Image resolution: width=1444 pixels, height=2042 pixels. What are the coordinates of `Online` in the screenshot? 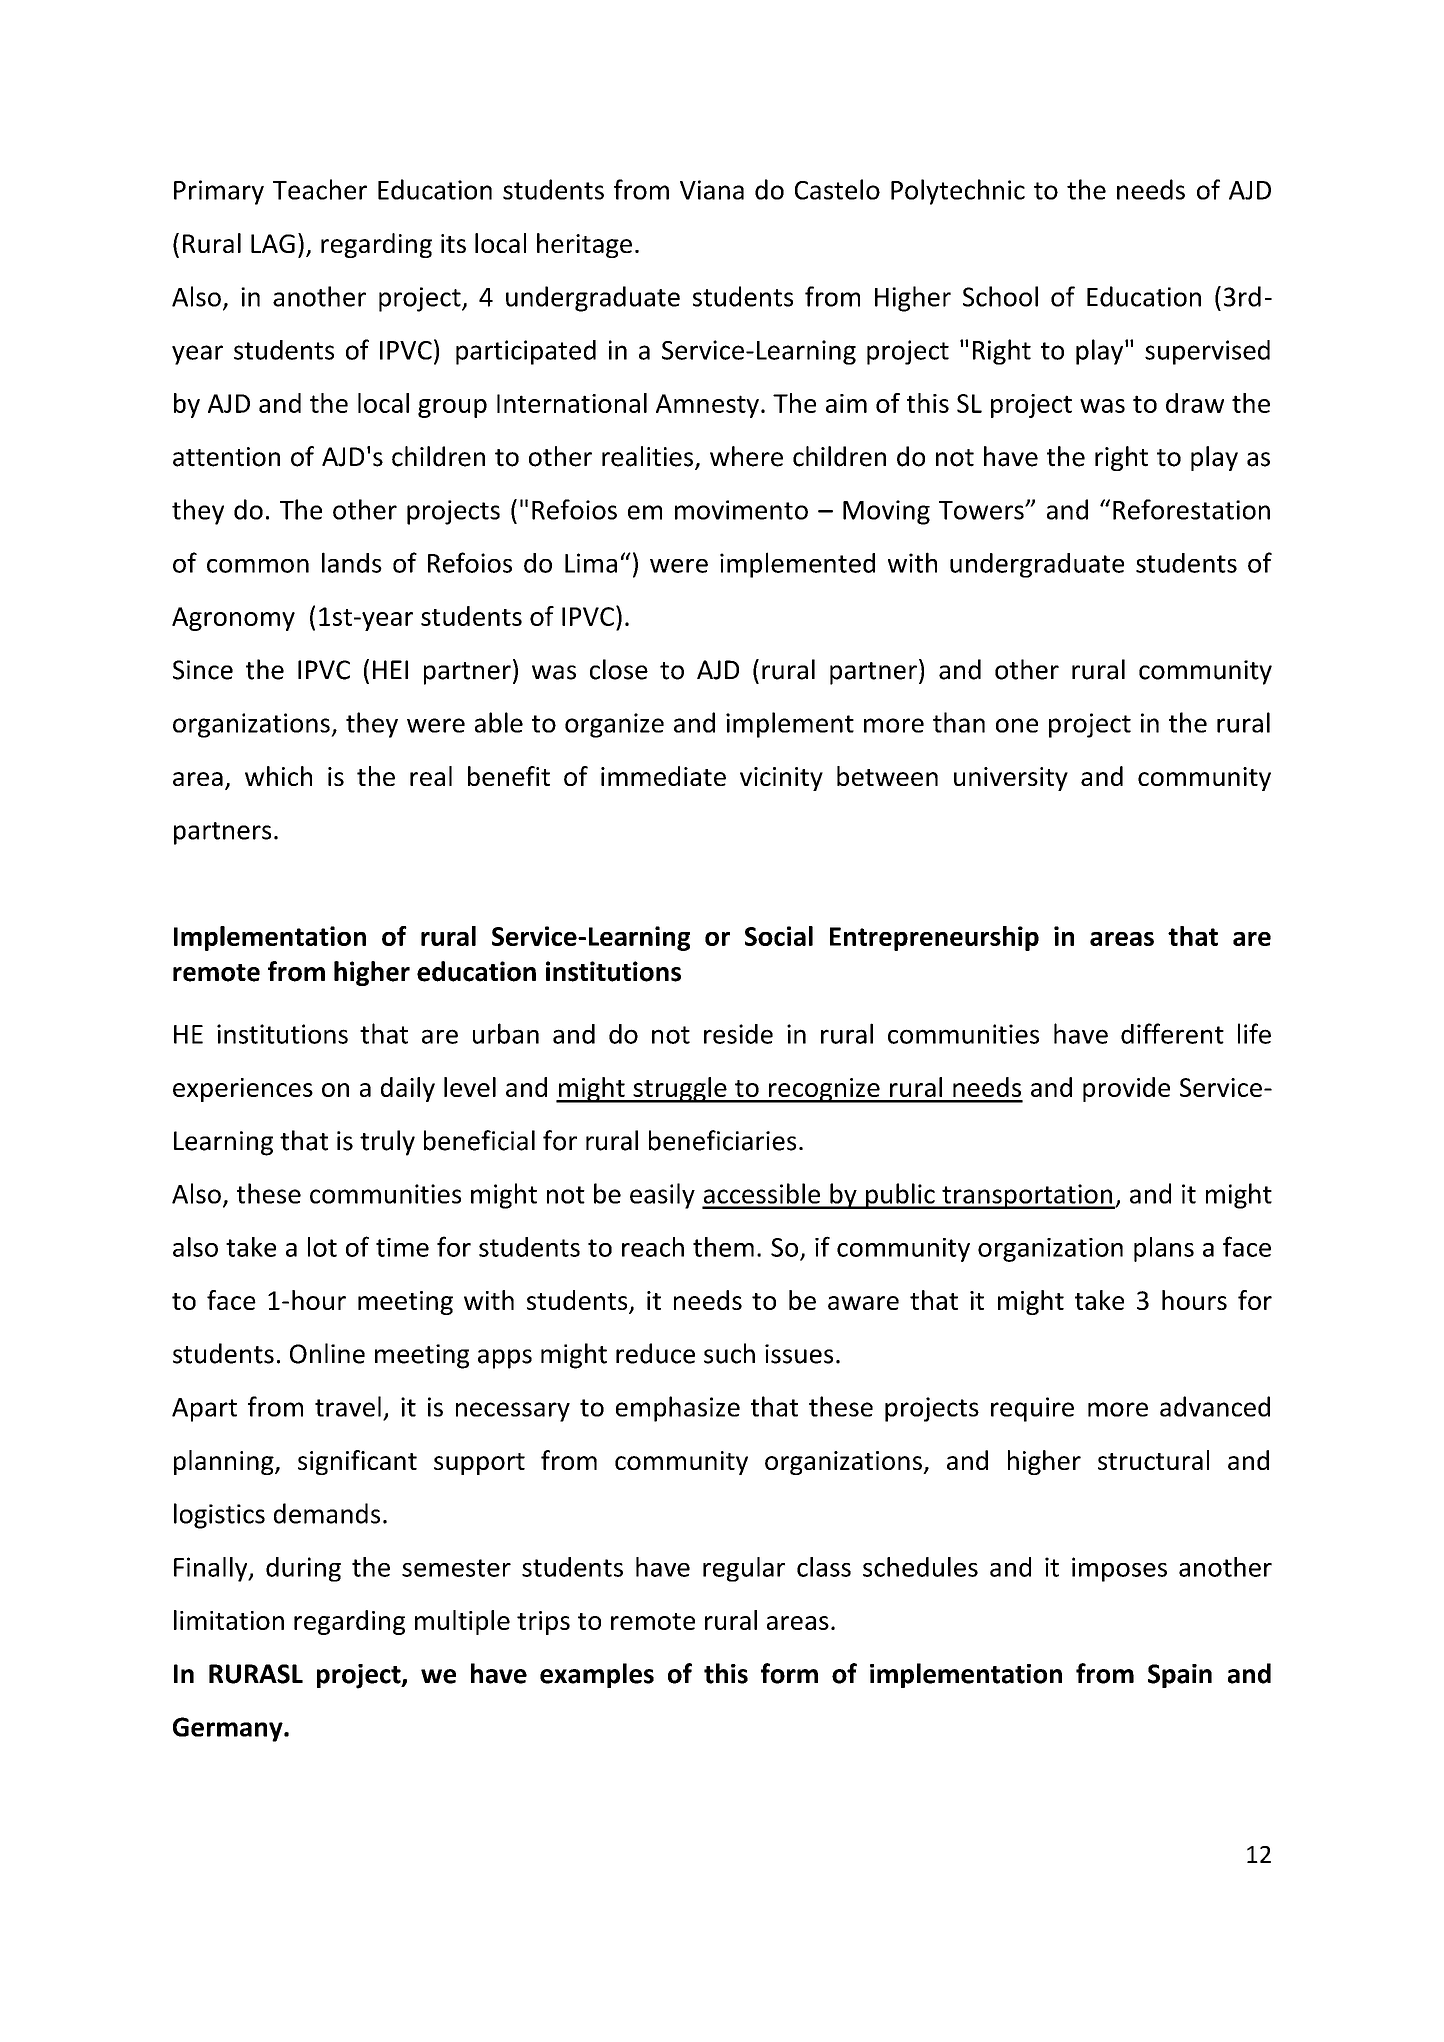 It's located at (327, 1353).
